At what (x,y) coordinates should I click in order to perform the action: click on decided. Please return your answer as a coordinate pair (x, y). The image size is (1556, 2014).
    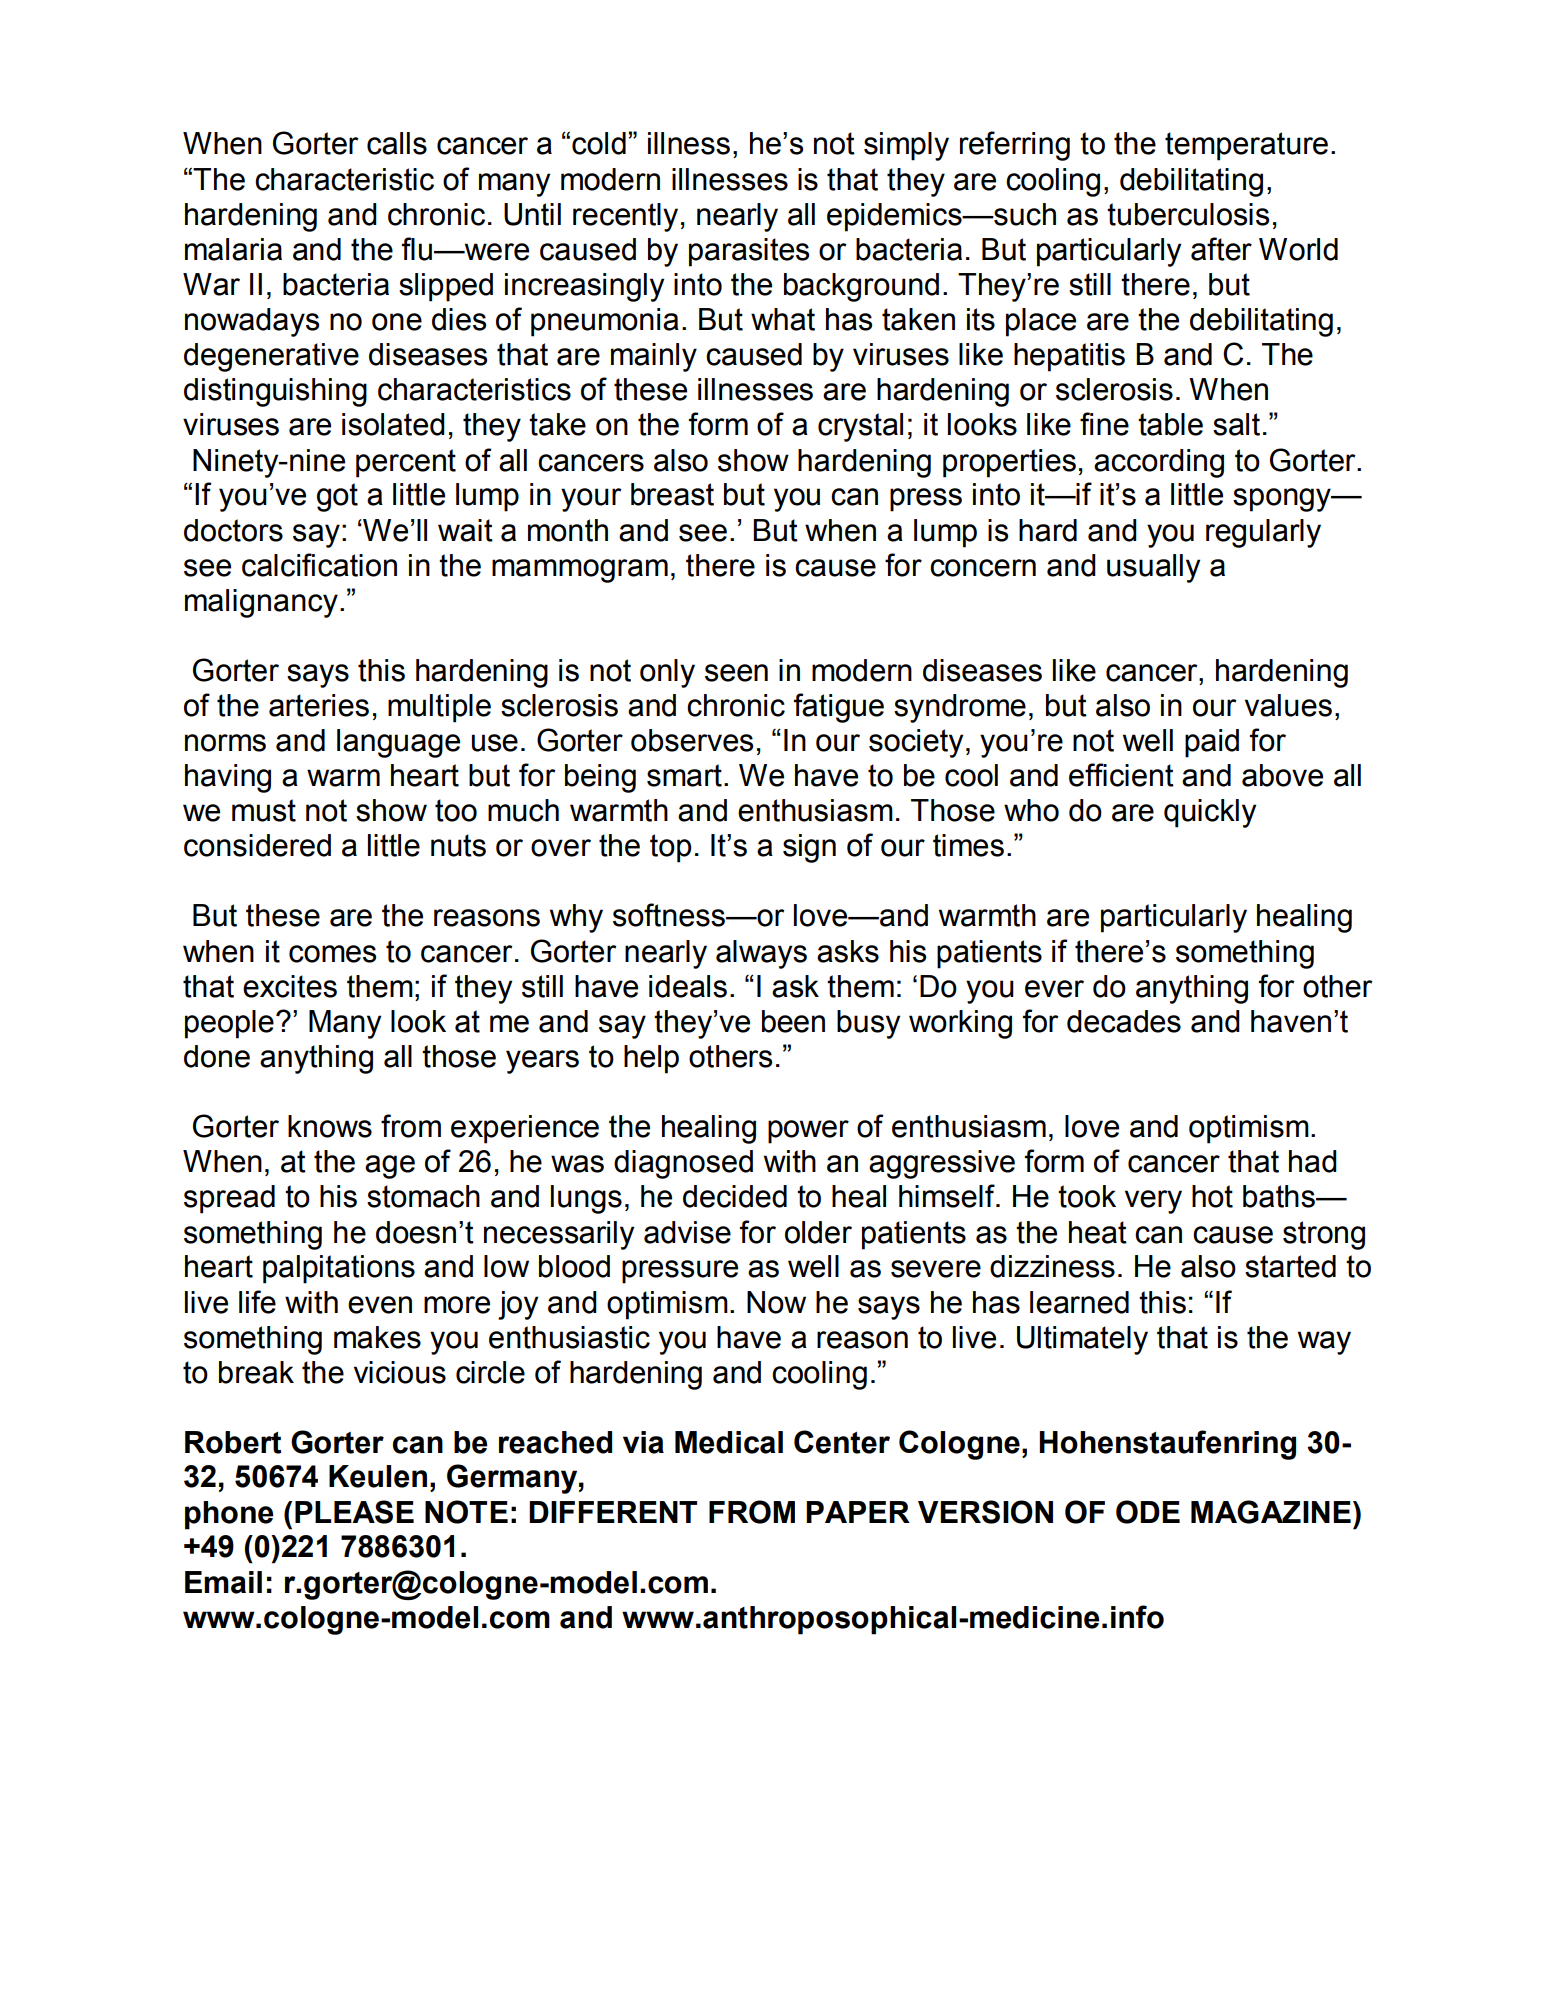
    Looking at the image, I should click on (735, 1196).
